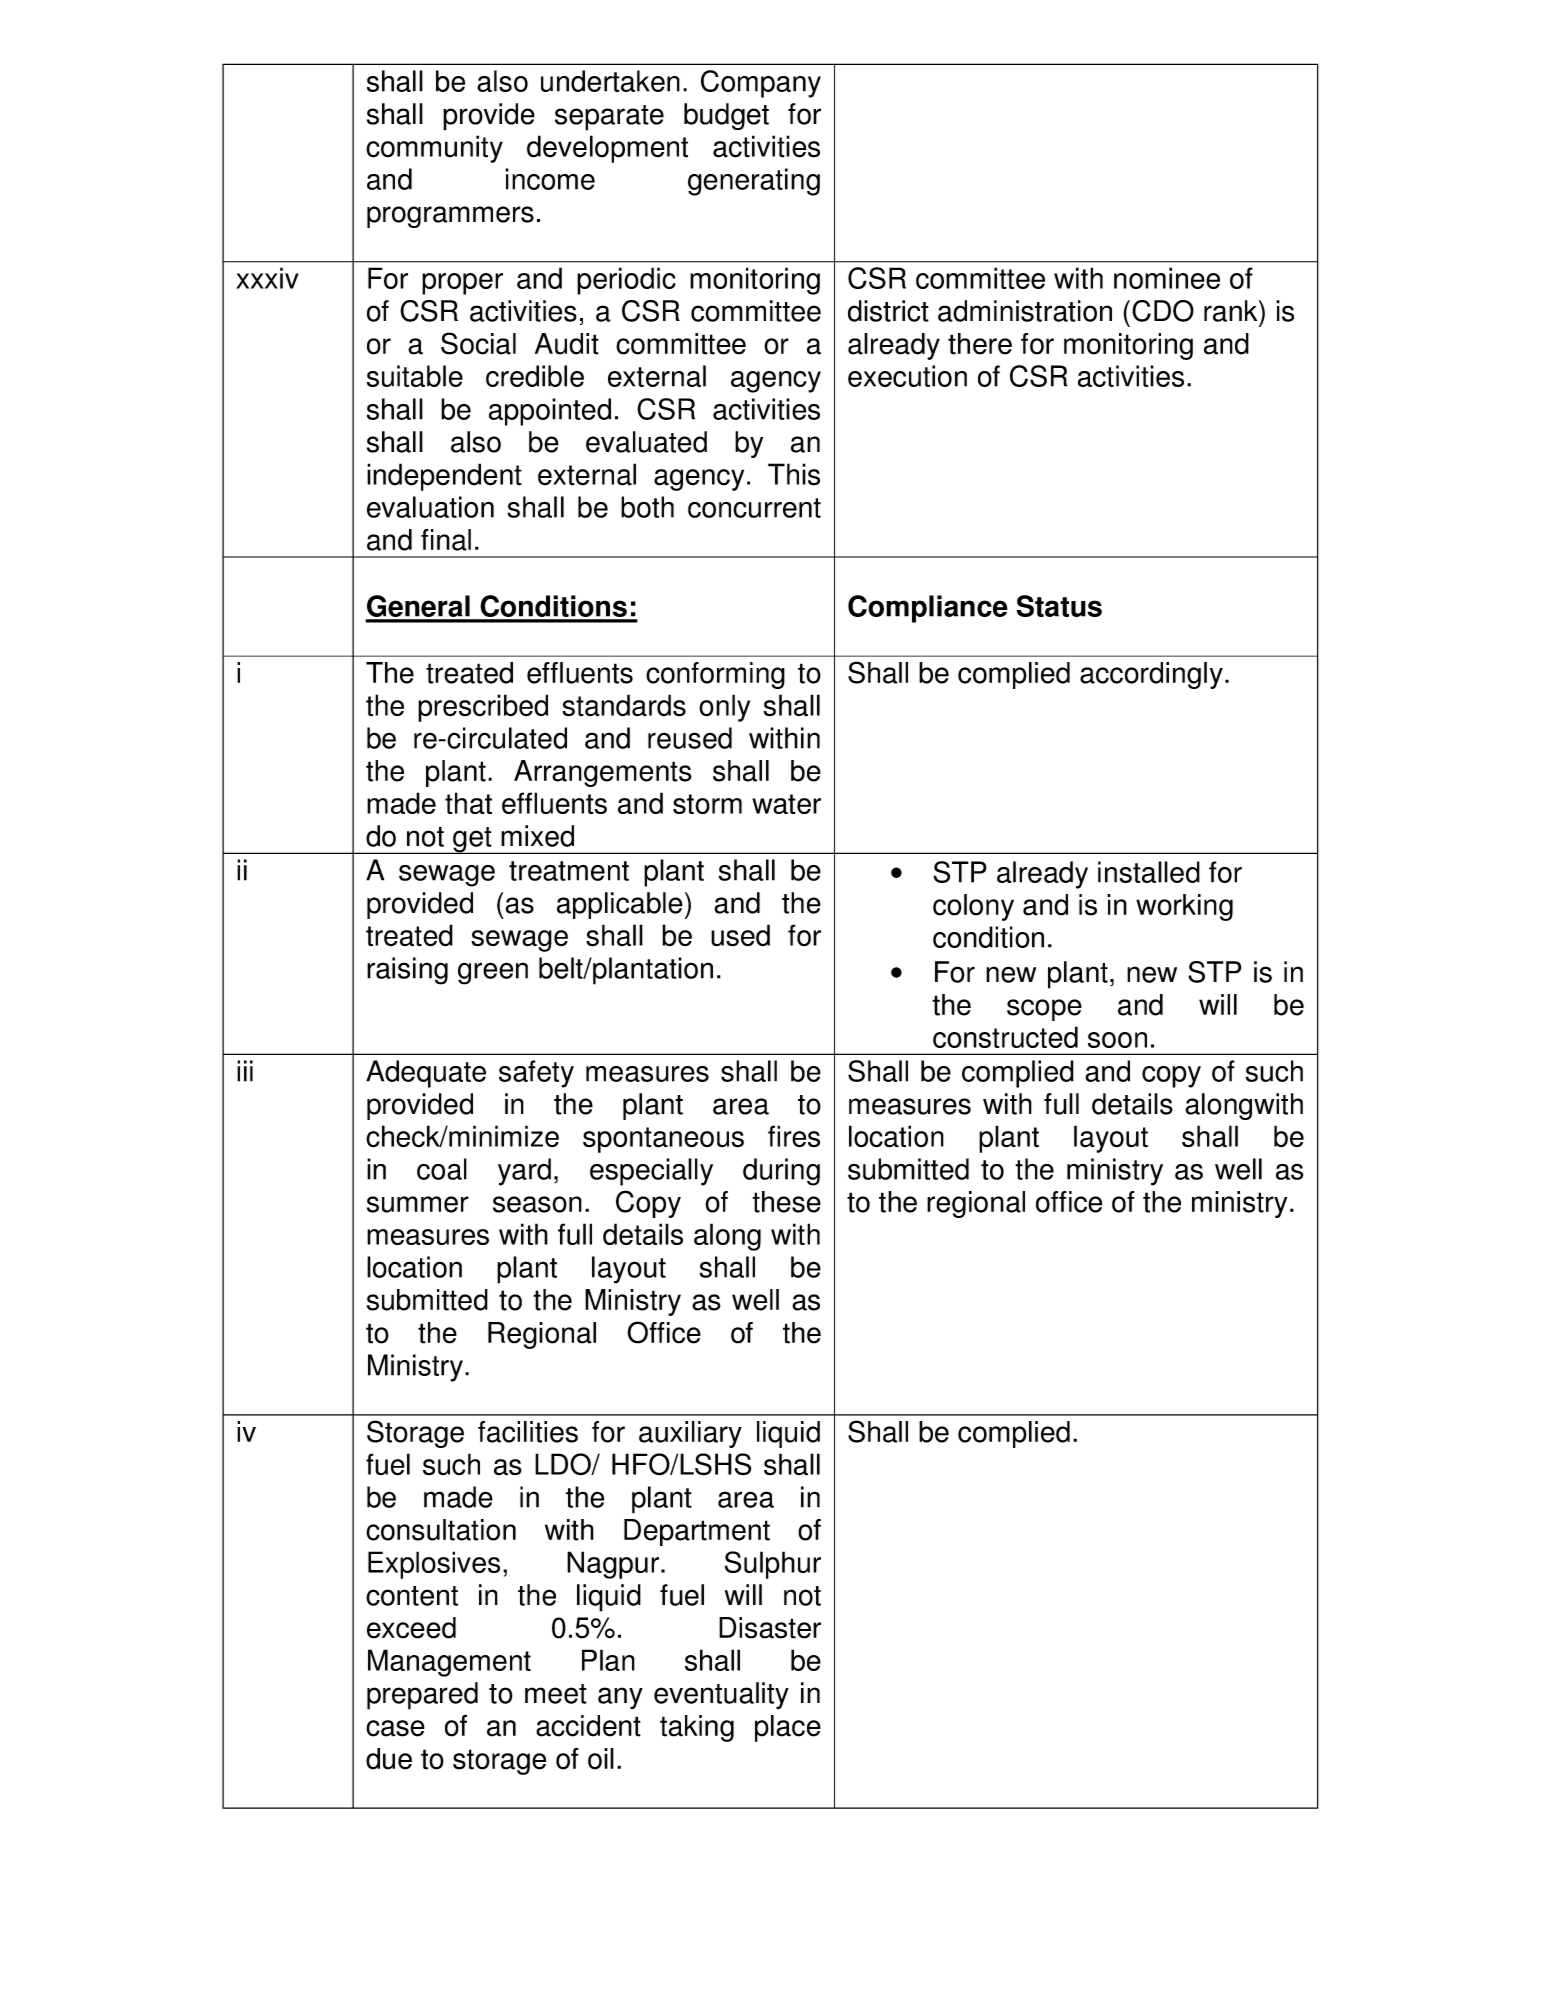 The image size is (1542, 1995). What do you see at coordinates (1117, 1040) in the screenshot?
I see `soon` at bounding box center [1117, 1040].
